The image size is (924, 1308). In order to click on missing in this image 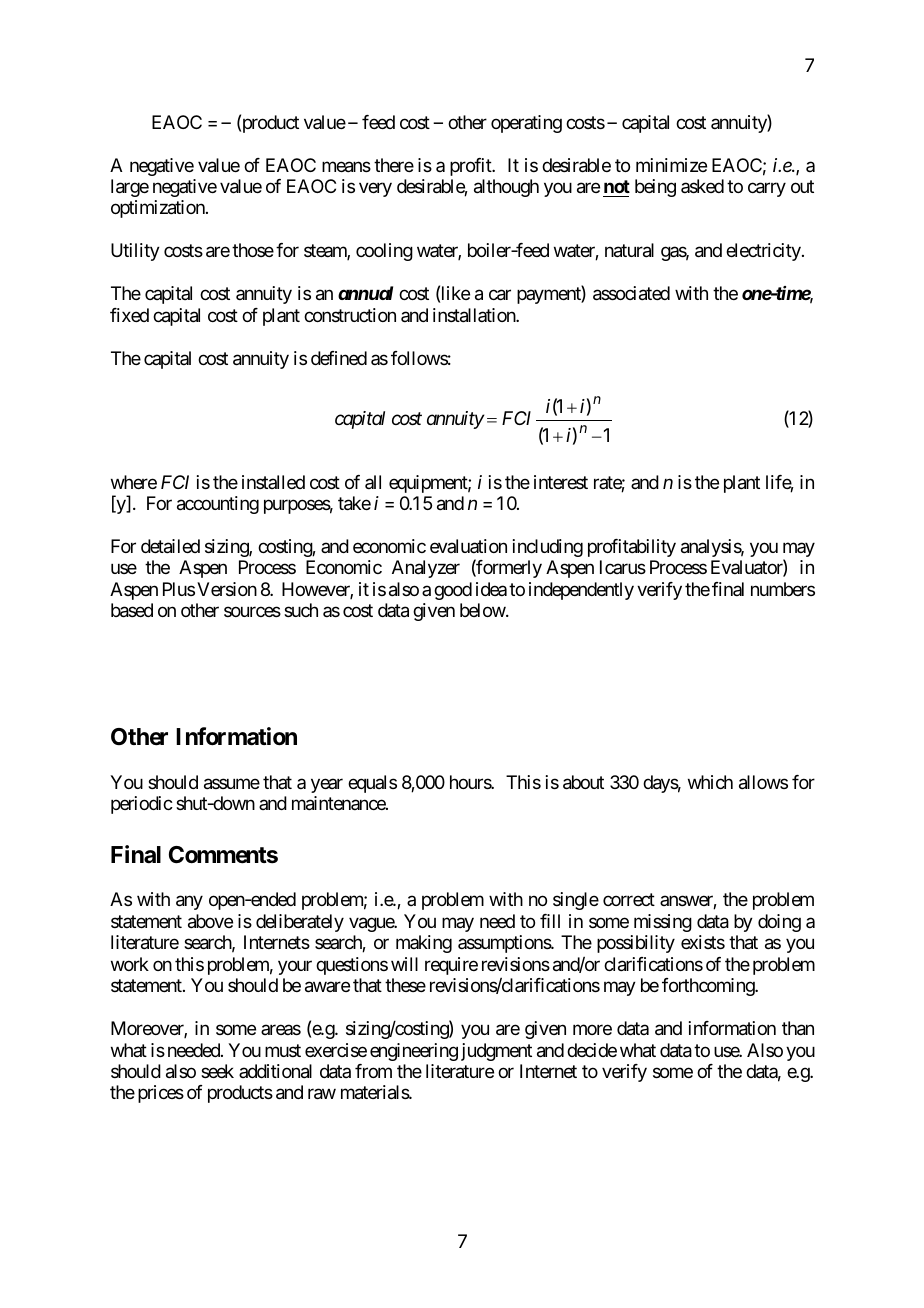, I will do `click(663, 923)`.
